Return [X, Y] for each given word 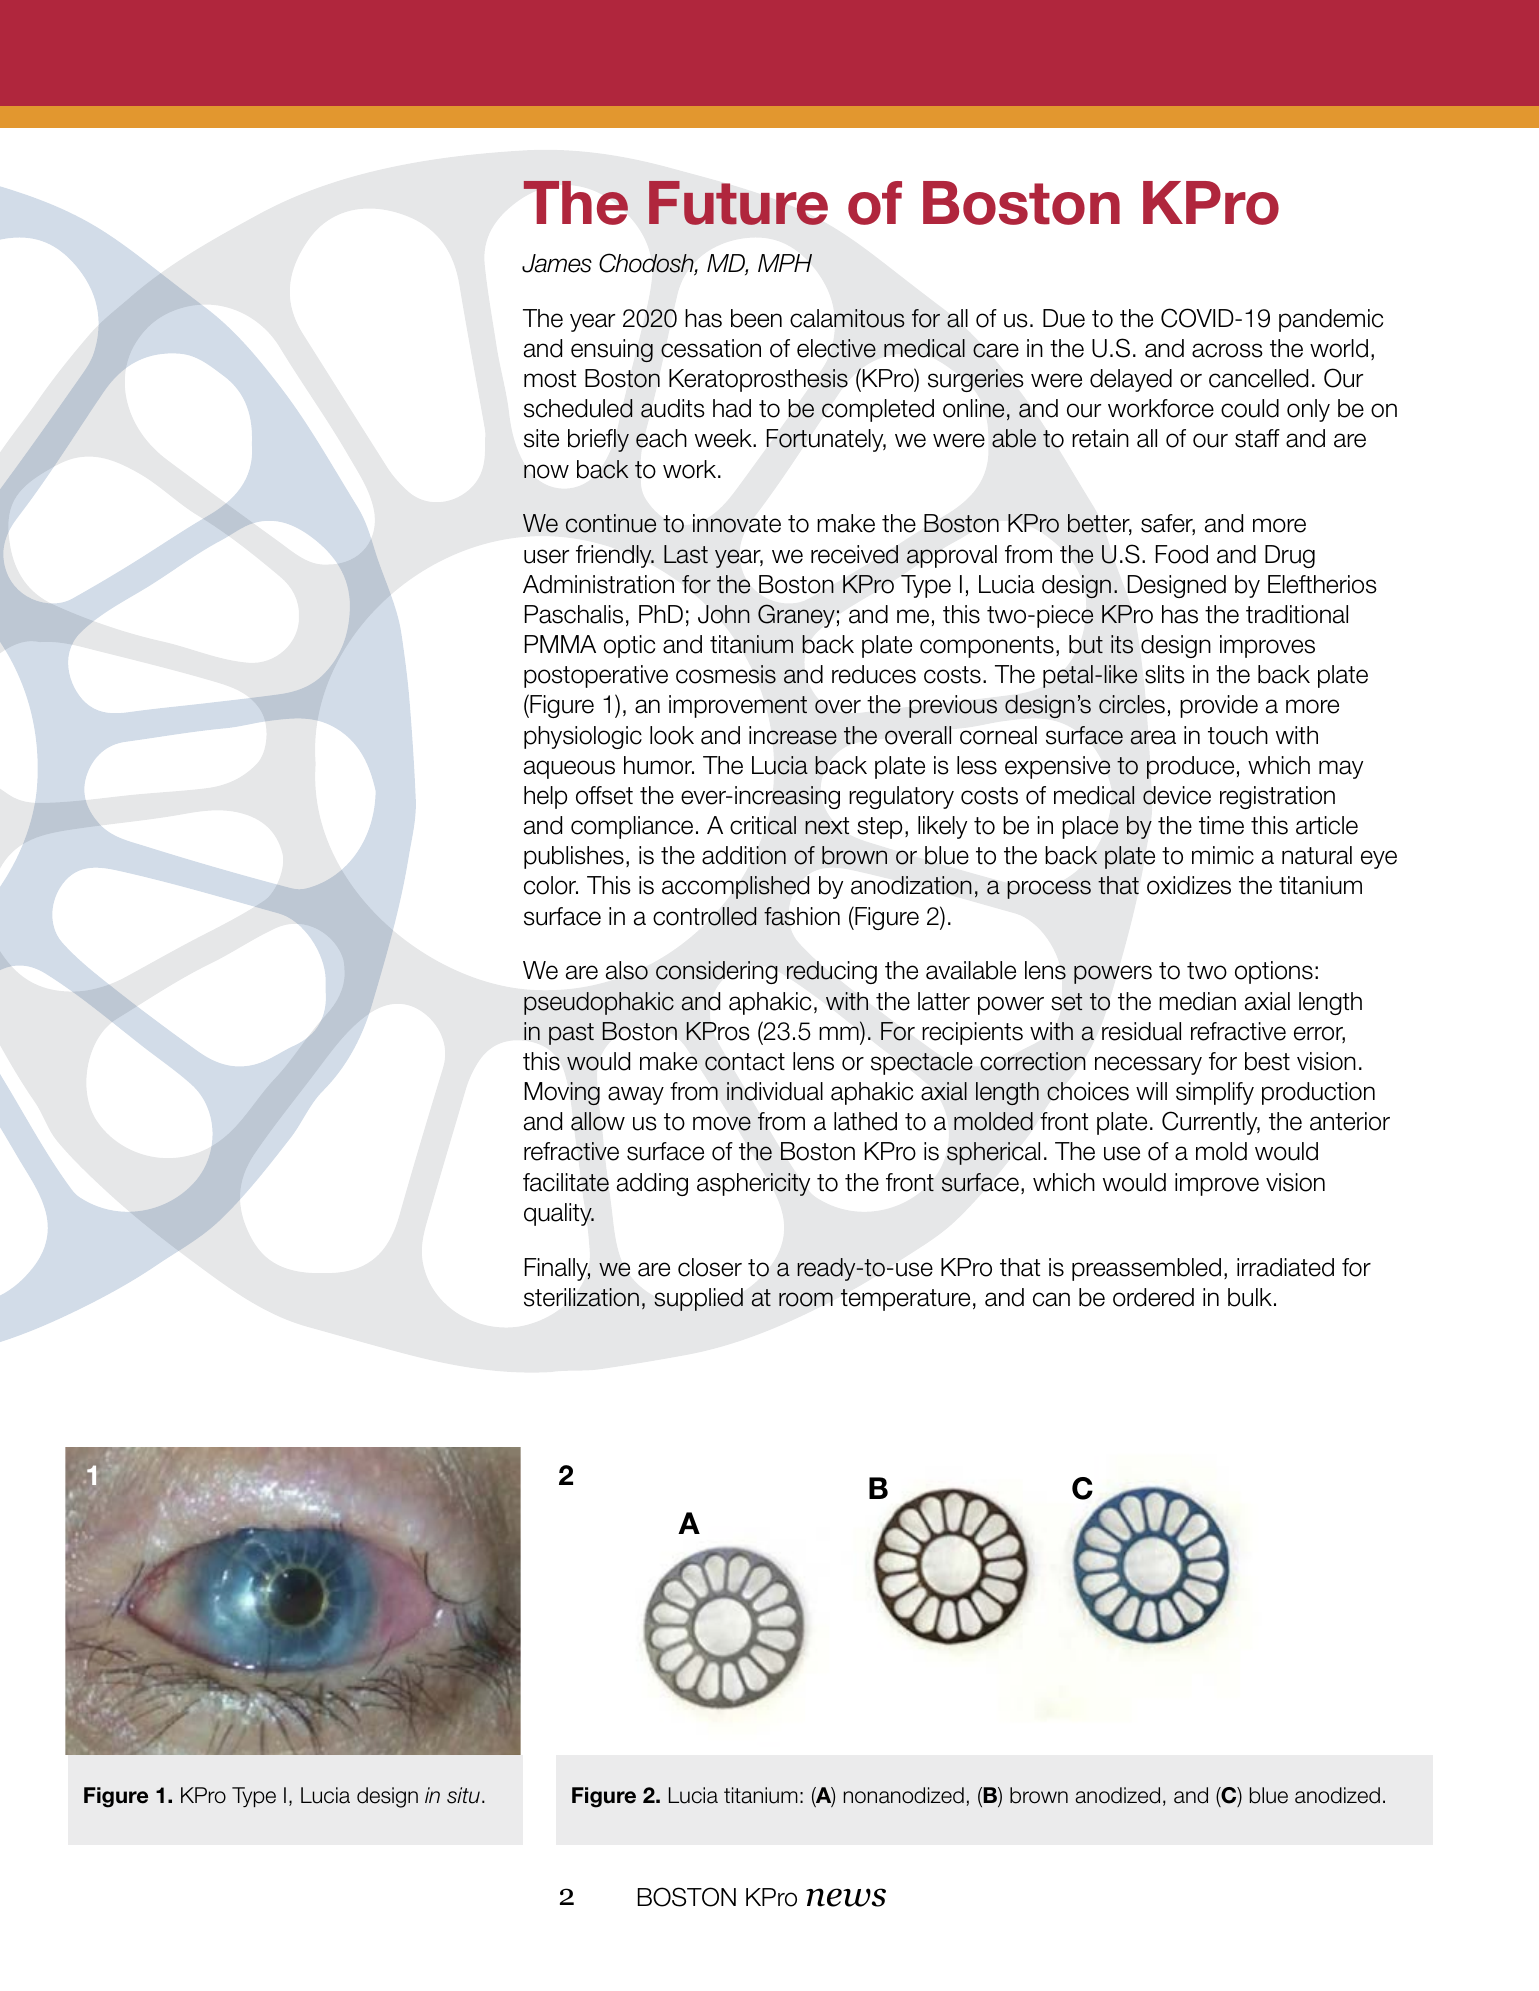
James [557, 263]
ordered [1153, 1297]
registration [1277, 797]
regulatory [901, 797]
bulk [1250, 1297]
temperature [905, 1300]
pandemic [1331, 320]
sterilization [581, 1297]
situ [463, 1795]
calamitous [847, 318]
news [846, 1897]
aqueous [569, 769]
